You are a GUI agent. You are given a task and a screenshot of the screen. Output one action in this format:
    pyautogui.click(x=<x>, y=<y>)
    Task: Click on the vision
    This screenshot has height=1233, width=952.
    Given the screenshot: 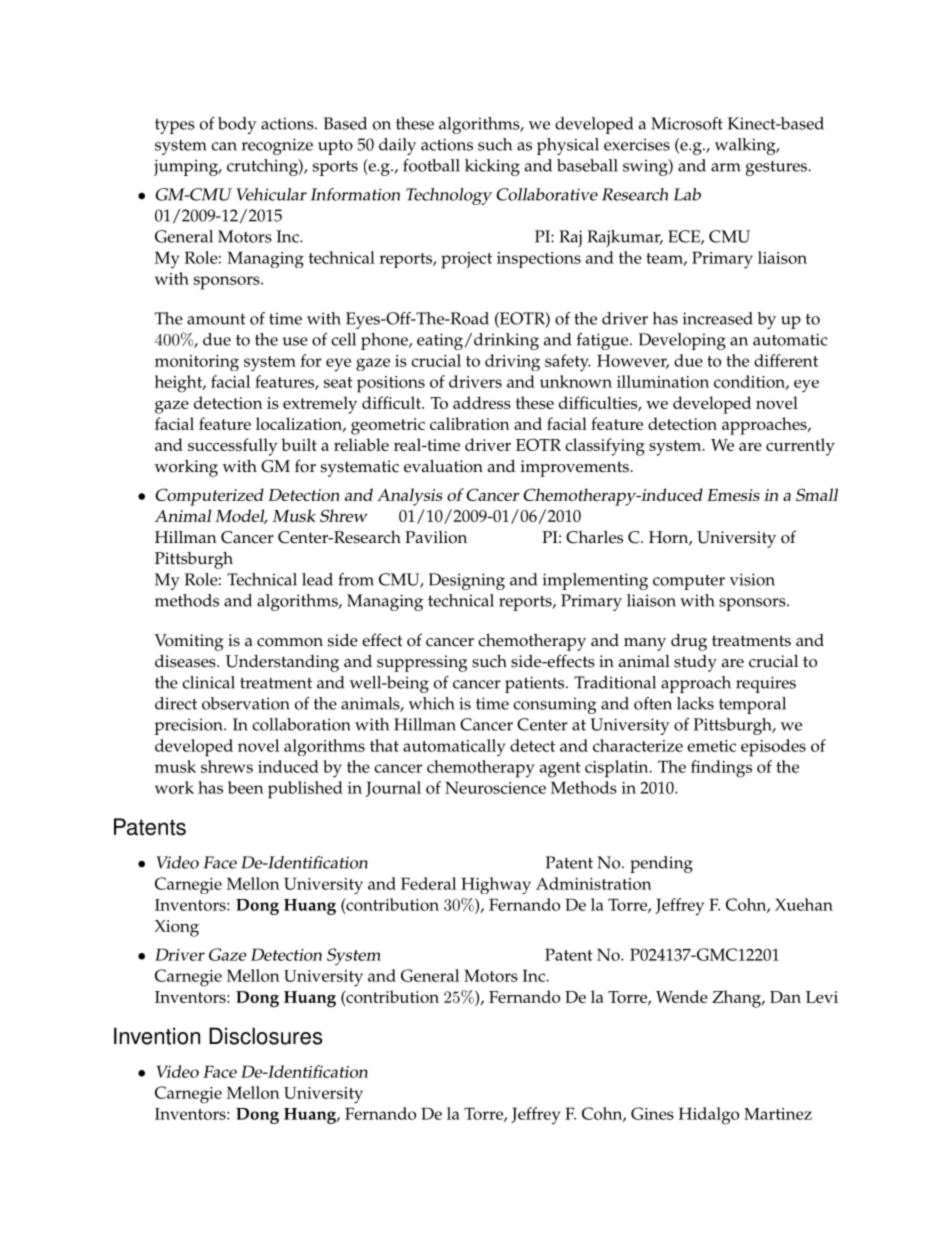 What is the action you would take?
    pyautogui.click(x=752, y=579)
